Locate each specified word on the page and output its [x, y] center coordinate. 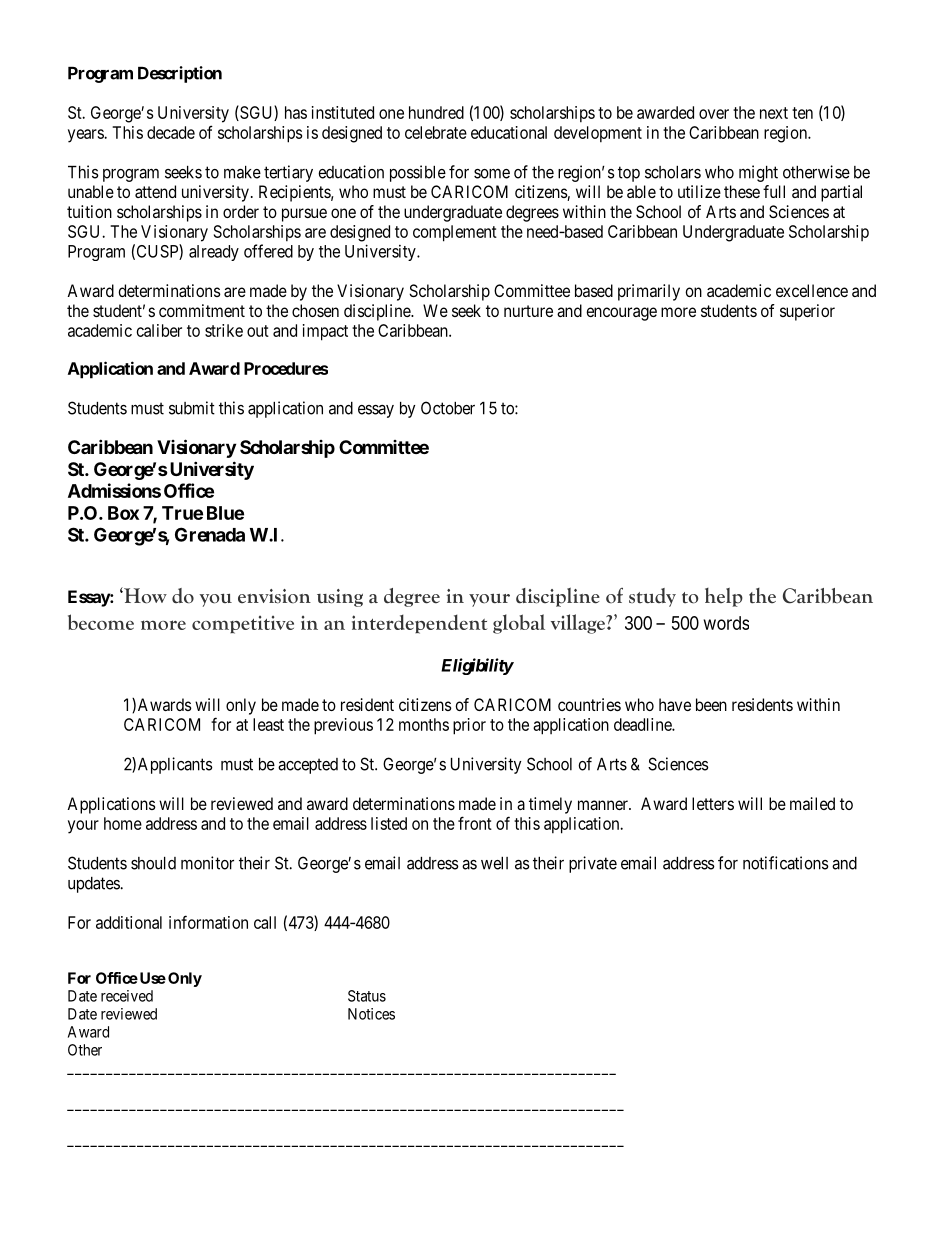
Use [151, 978]
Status [367, 996]
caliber [159, 330]
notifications [786, 863]
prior [469, 726]
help [724, 597]
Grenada [210, 534]
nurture [528, 311]
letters [713, 803]
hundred [436, 112]
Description [180, 74]
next [774, 113]
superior [807, 312]
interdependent [419, 624]
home [123, 823]
